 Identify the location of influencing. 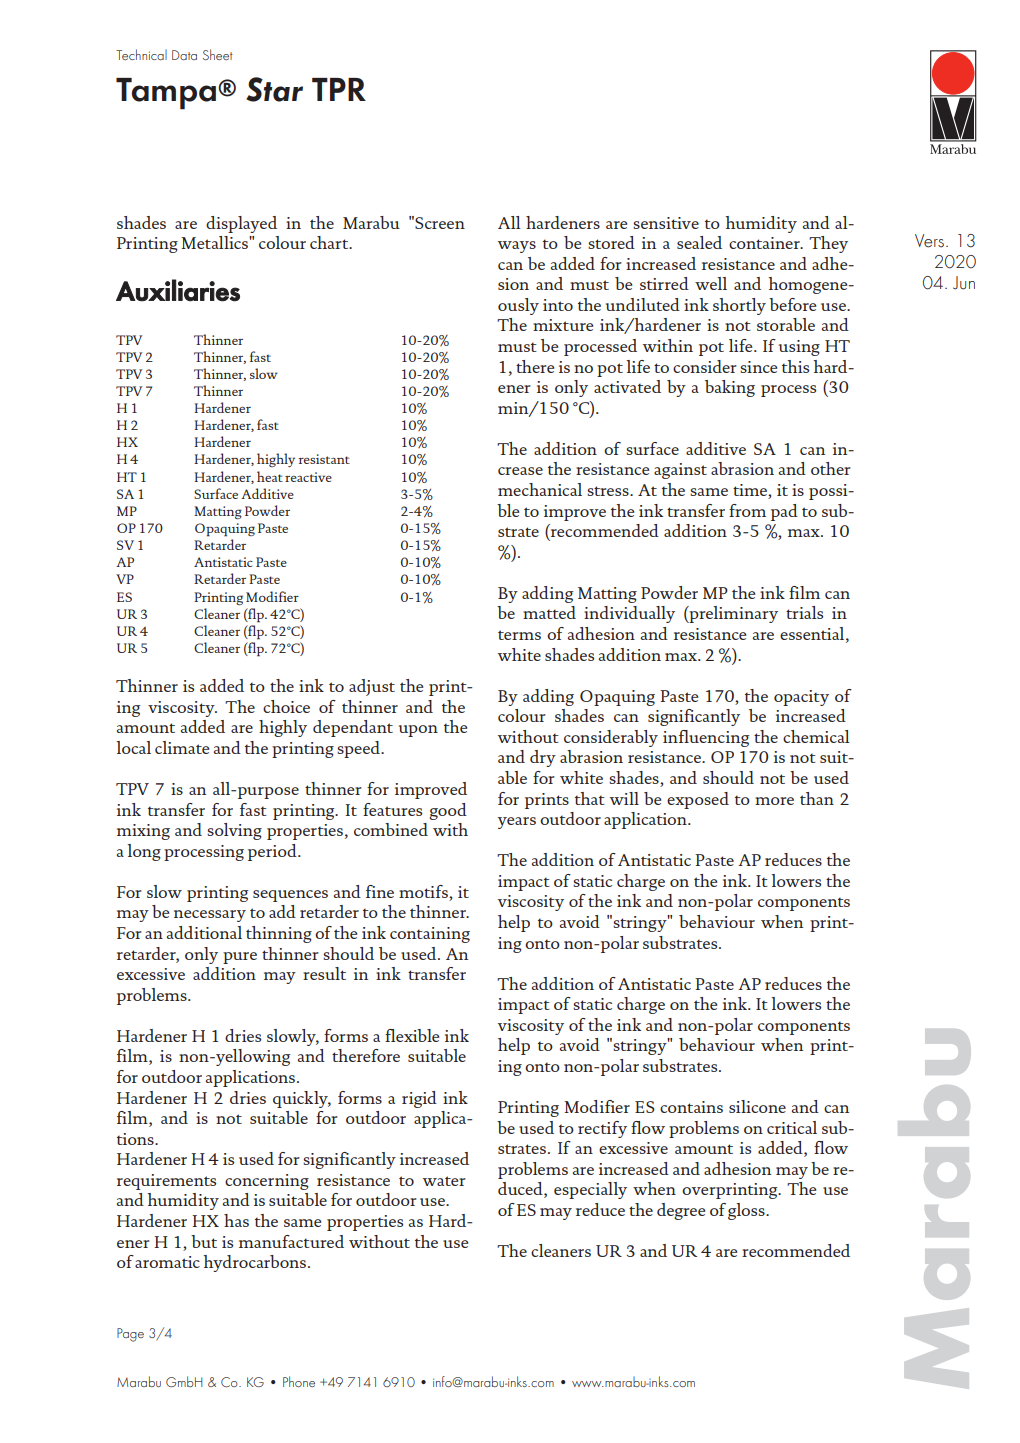
(706, 738).
